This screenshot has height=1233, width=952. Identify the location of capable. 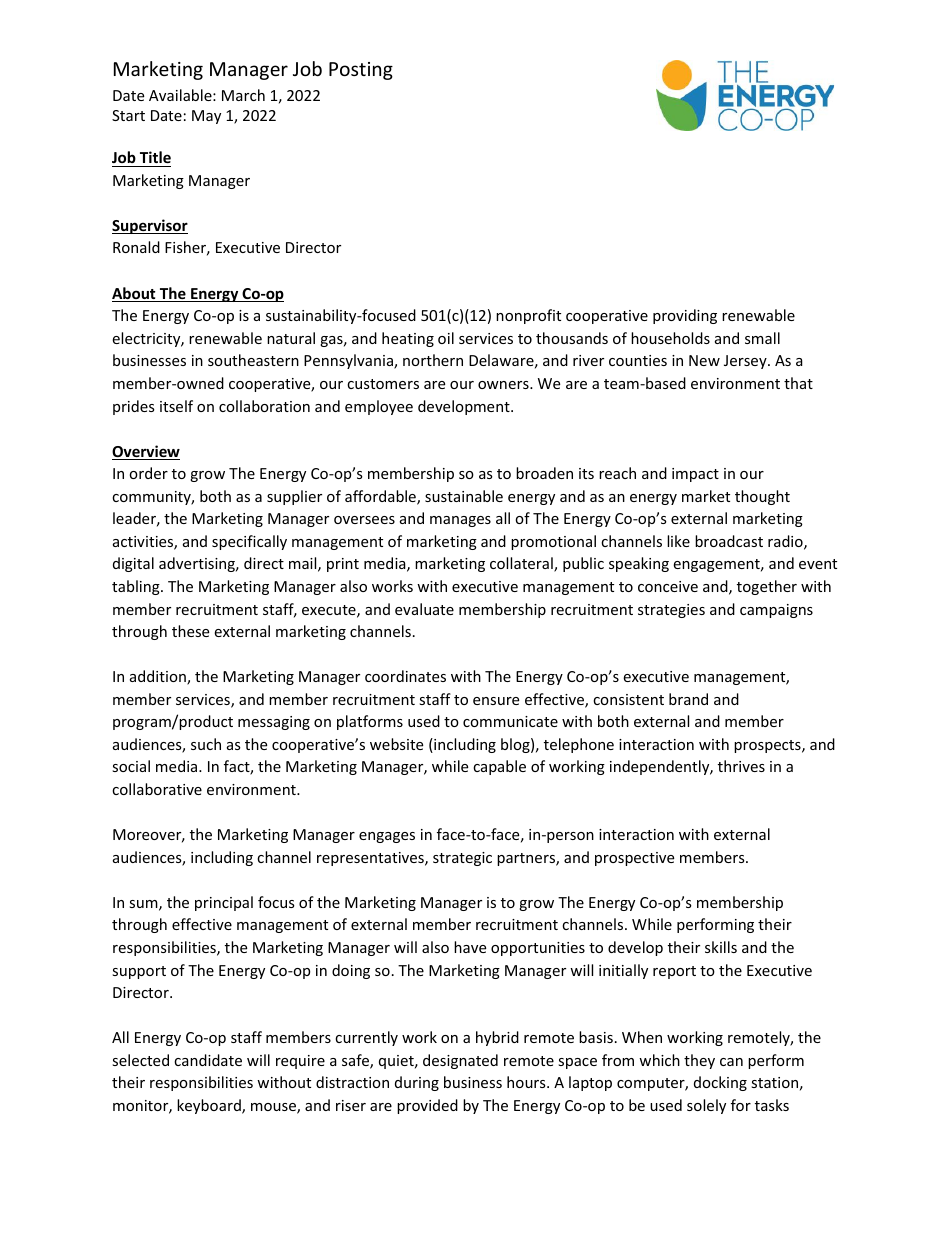
(499, 767).
